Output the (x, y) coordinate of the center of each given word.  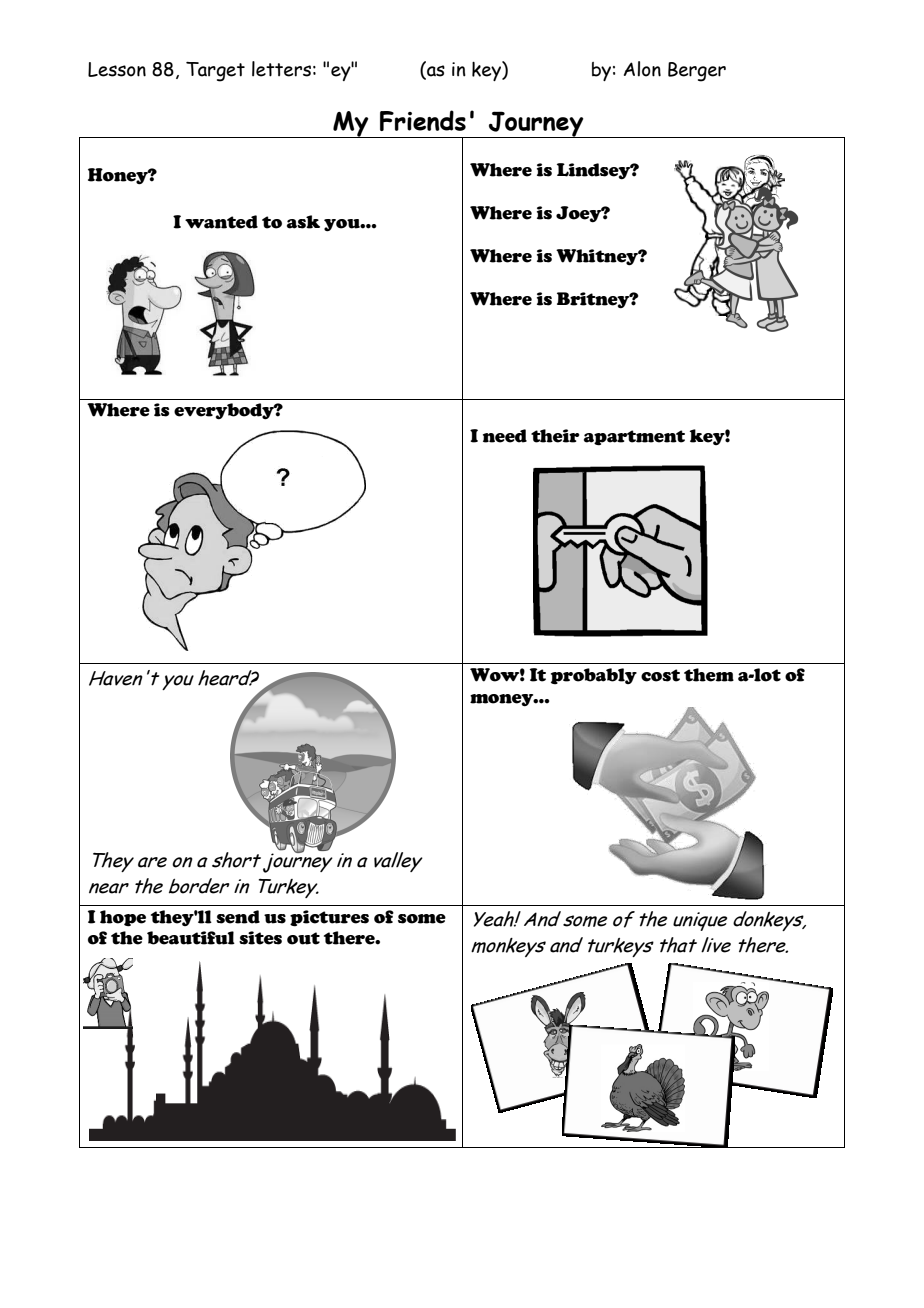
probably (594, 676)
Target (215, 72)
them (709, 675)
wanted (221, 222)
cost (660, 675)
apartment (634, 438)
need (505, 436)
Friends (423, 120)
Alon (642, 69)
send (238, 917)
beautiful (191, 938)
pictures (329, 918)
